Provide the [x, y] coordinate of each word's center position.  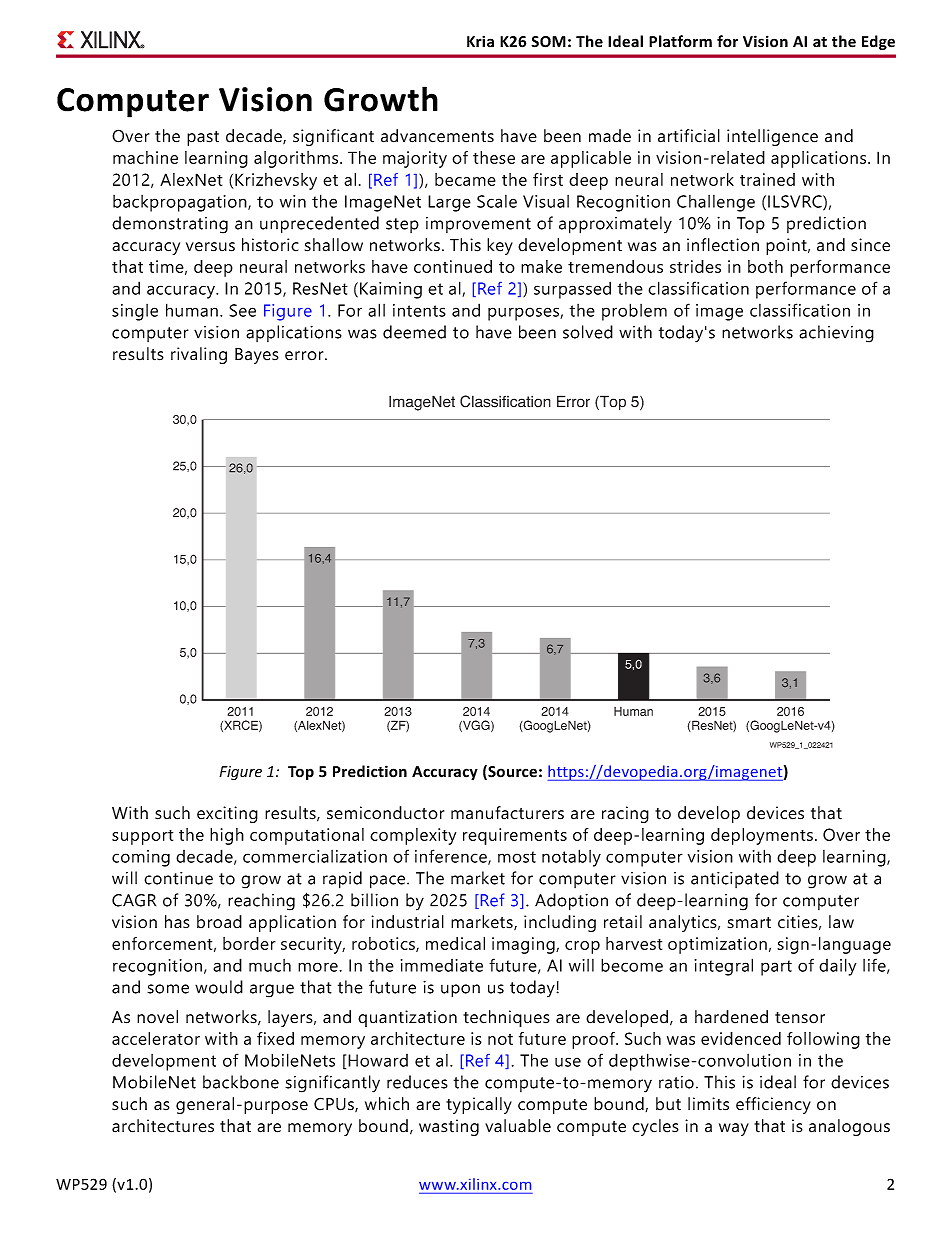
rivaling [199, 355]
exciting [227, 814]
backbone [241, 1082]
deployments [762, 836]
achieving [836, 334]
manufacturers [507, 813]
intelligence [772, 137]
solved [588, 332]
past [203, 138]
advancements [437, 136]
